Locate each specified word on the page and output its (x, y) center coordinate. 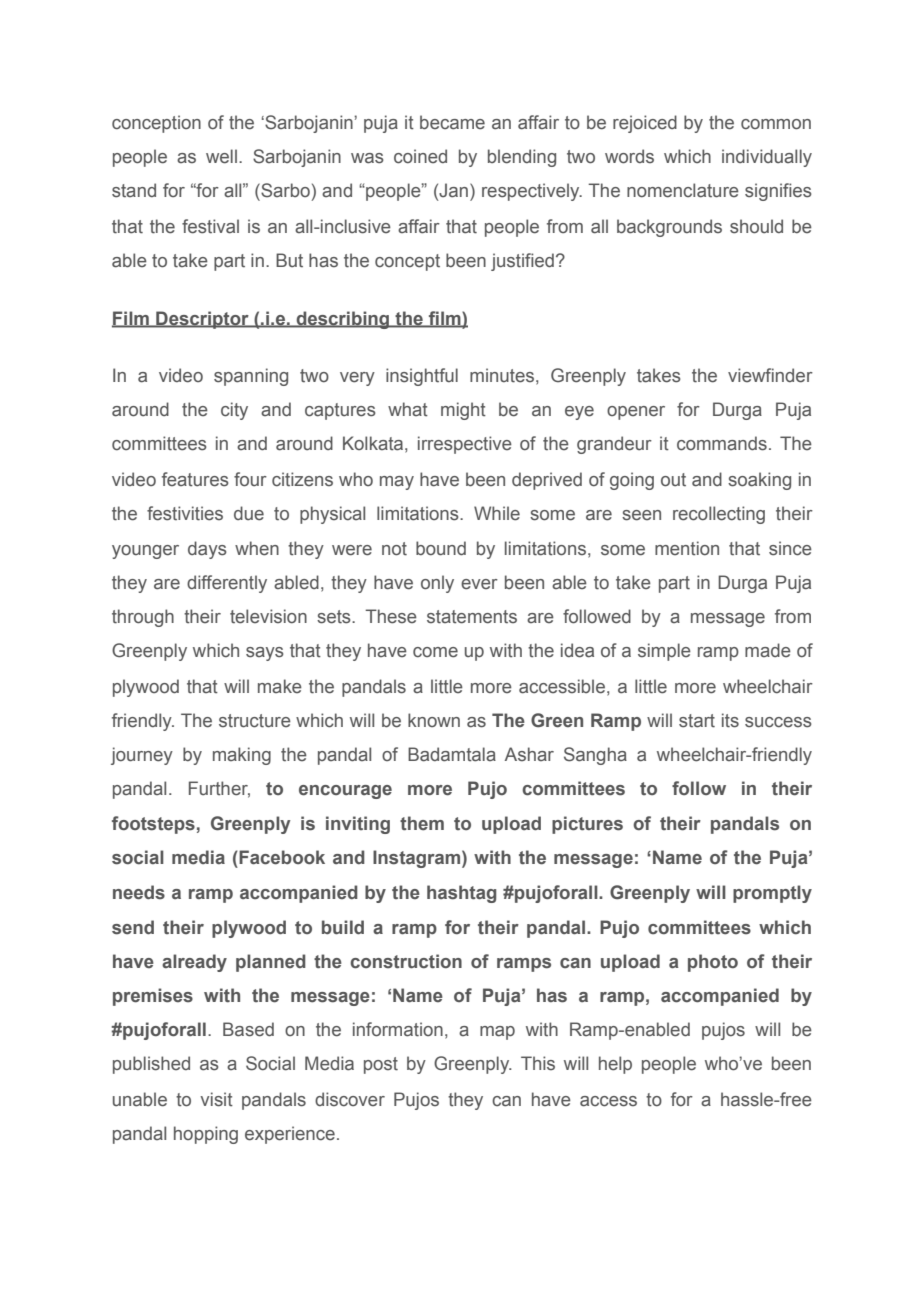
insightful (422, 377)
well (221, 156)
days (207, 550)
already (194, 963)
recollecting (719, 515)
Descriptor (202, 320)
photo (713, 963)
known (434, 720)
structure (255, 721)
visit (216, 1099)
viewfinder (770, 375)
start (697, 721)
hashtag (461, 894)
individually (767, 158)
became (452, 122)
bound (441, 548)
